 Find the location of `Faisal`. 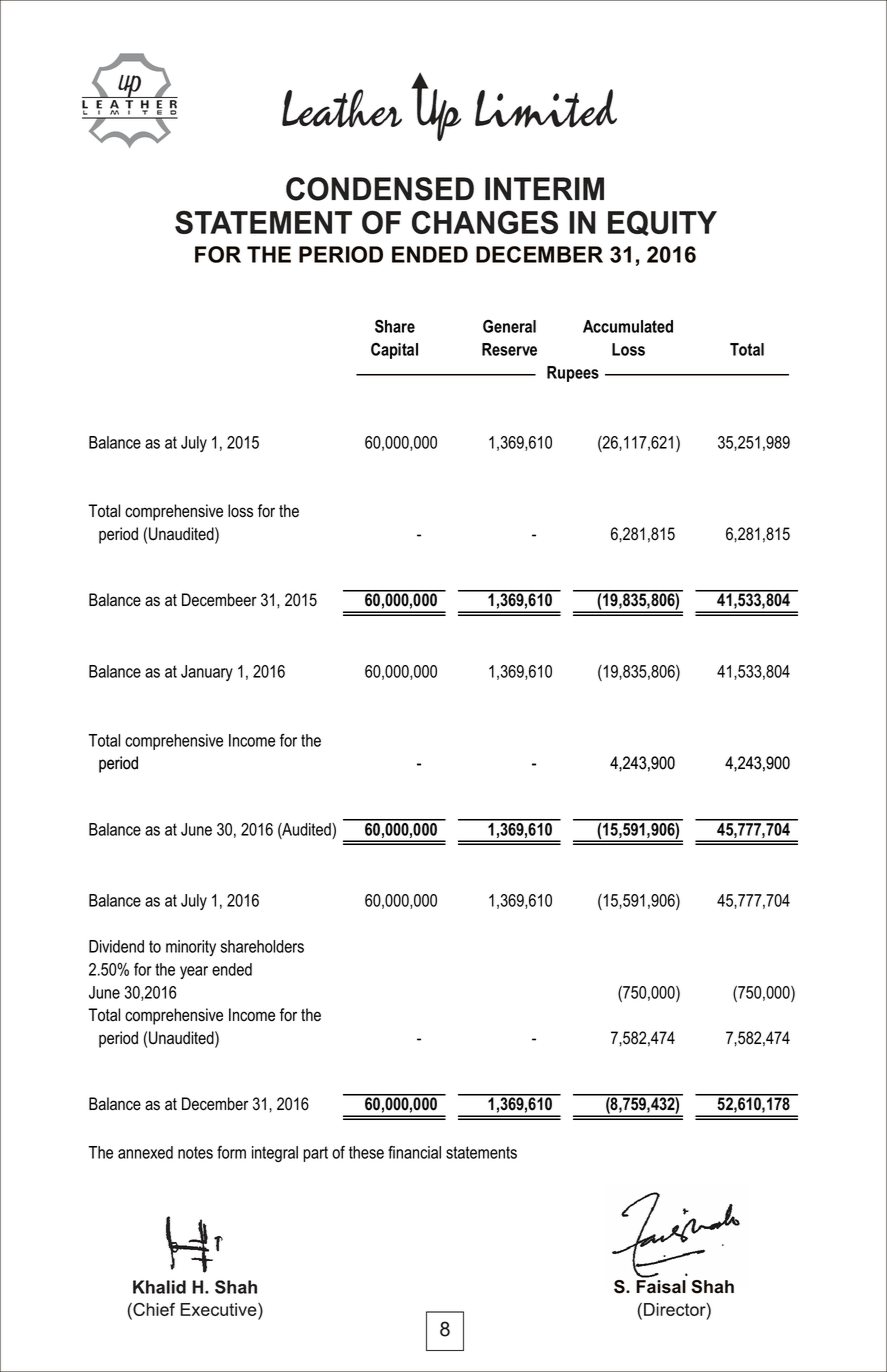

Faisal is located at coordinates (661, 1287).
